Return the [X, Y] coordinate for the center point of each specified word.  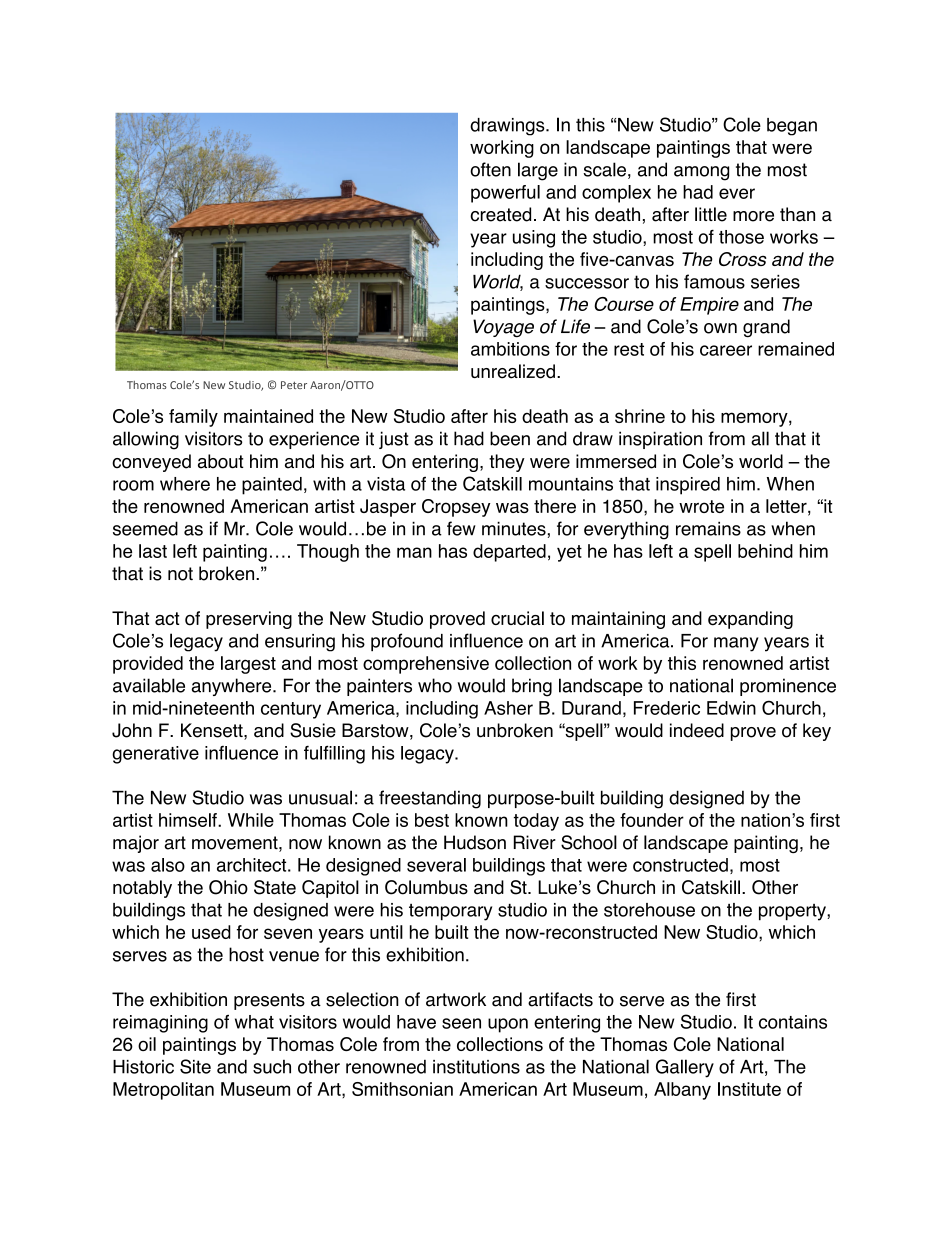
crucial [517, 618]
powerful [505, 194]
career [726, 350]
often [490, 169]
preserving [249, 620]
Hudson [475, 842]
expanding [750, 620]
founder [652, 820]
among [701, 173]
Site [195, 1066]
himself [189, 820]
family [193, 418]
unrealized [513, 371]
